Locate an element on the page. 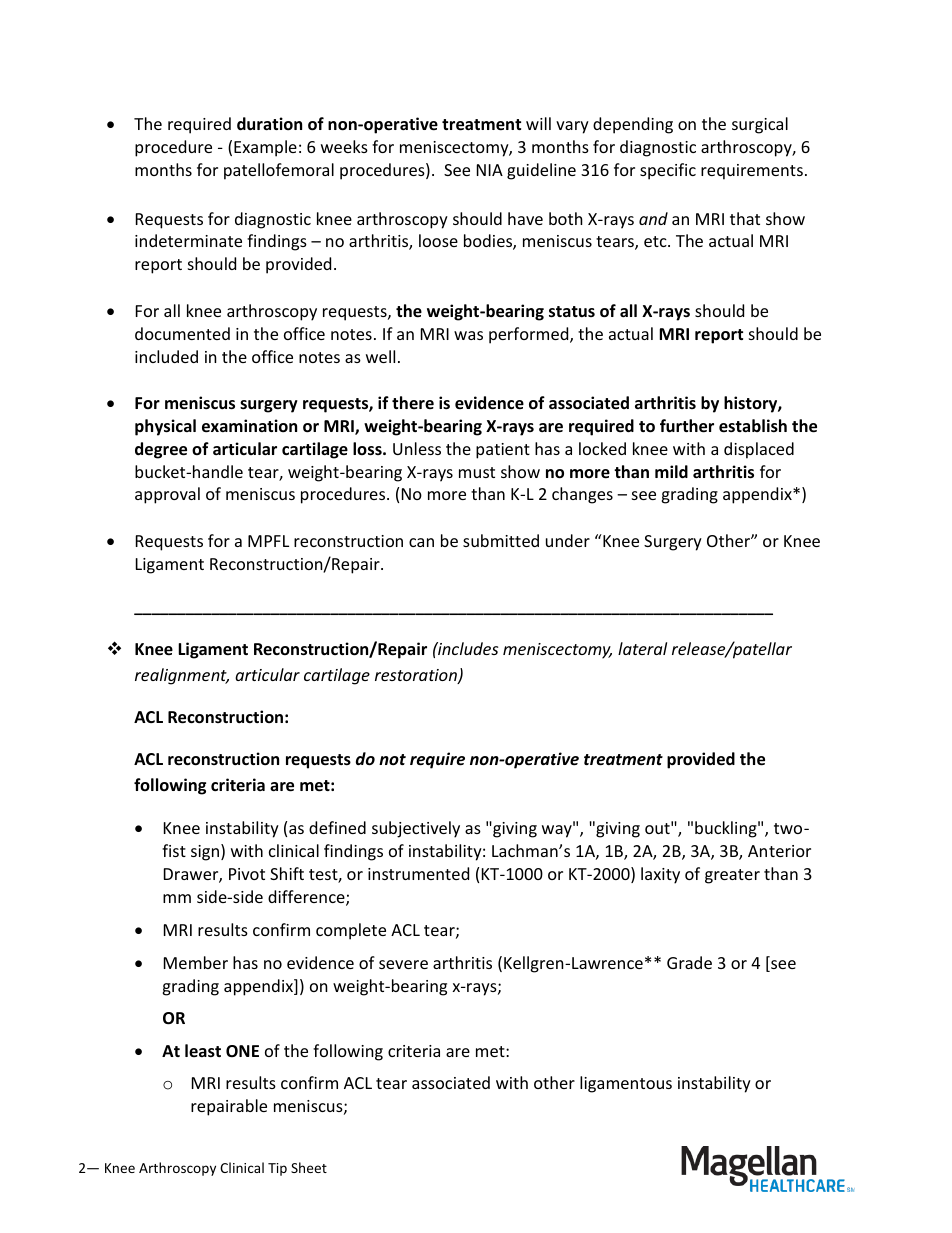  NIA is located at coordinates (490, 170).
